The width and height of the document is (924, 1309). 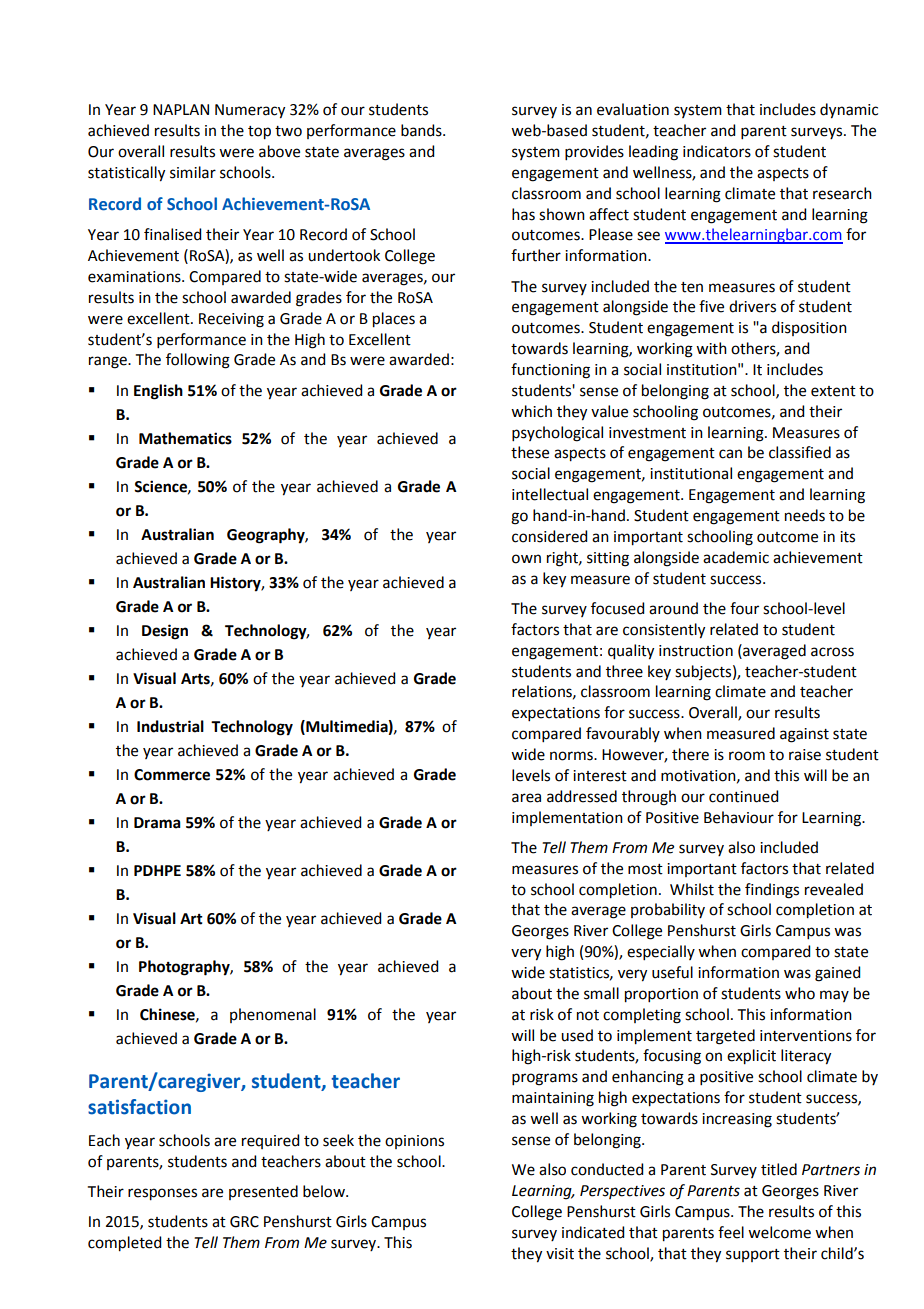 What do you see at coordinates (193, 172) in the document?
I see `similar` at bounding box center [193, 172].
